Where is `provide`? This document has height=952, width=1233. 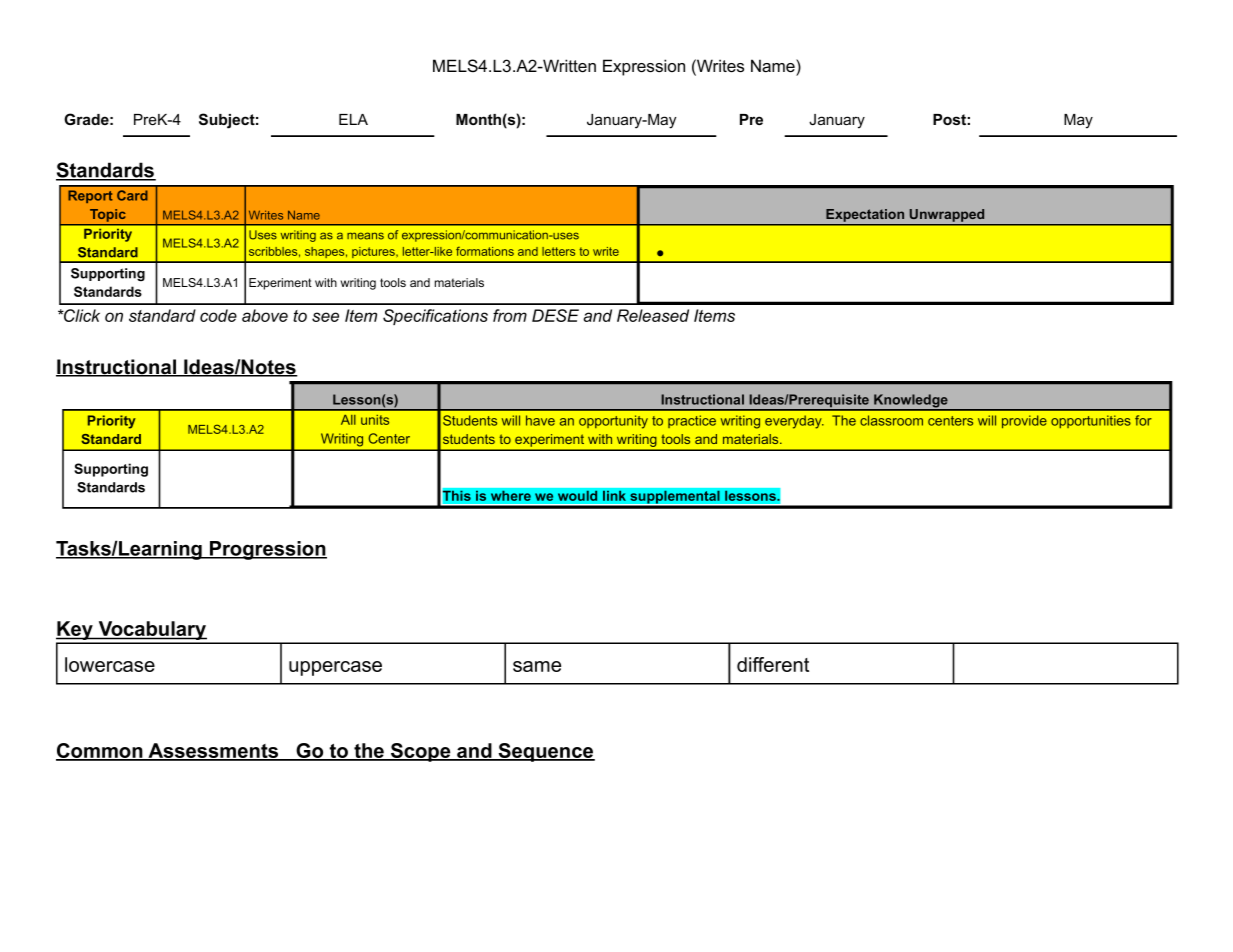
provide is located at coordinates (1024, 421).
